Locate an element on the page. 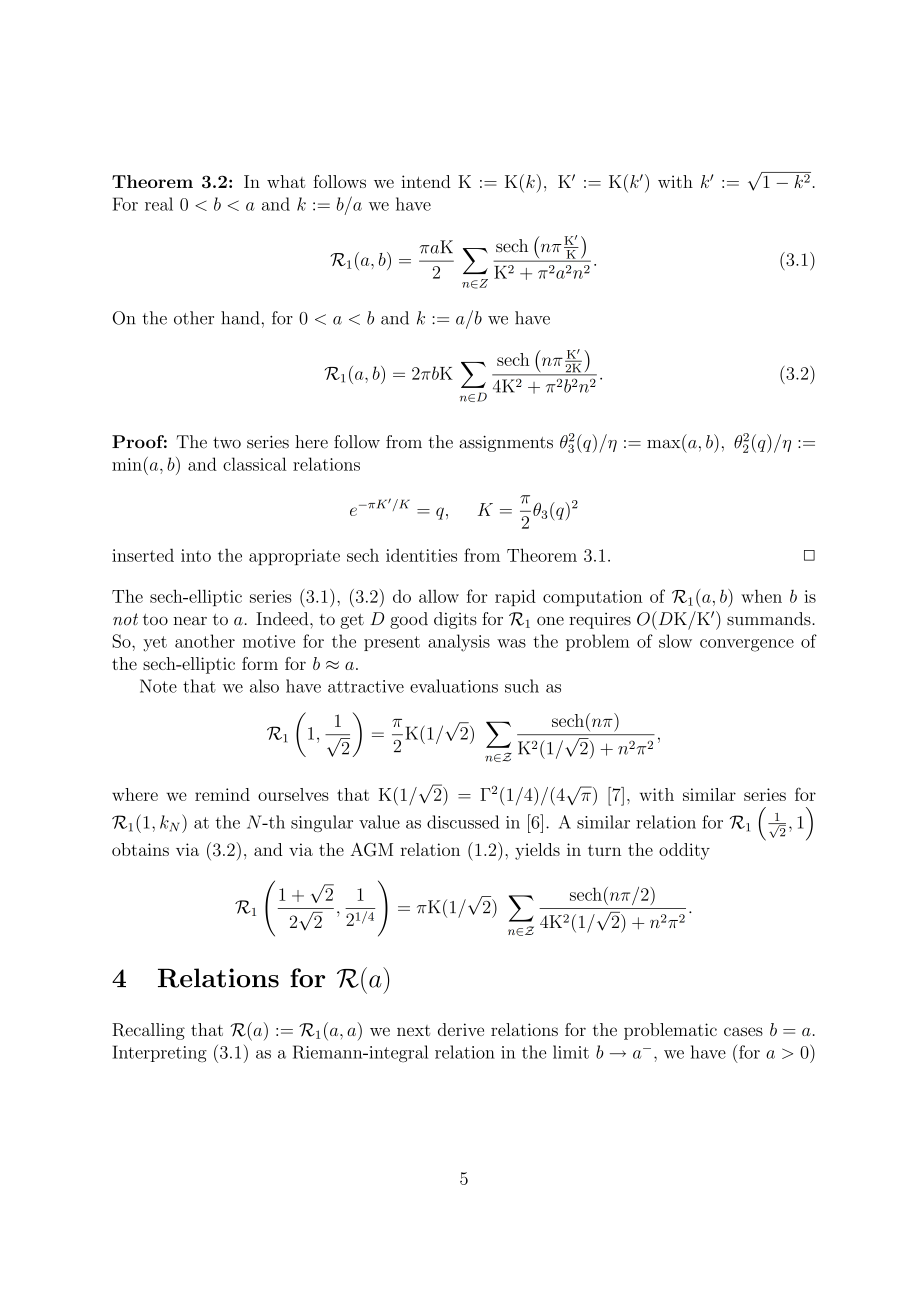 The width and height of the page is (924, 1308). cases is located at coordinates (743, 1031).
